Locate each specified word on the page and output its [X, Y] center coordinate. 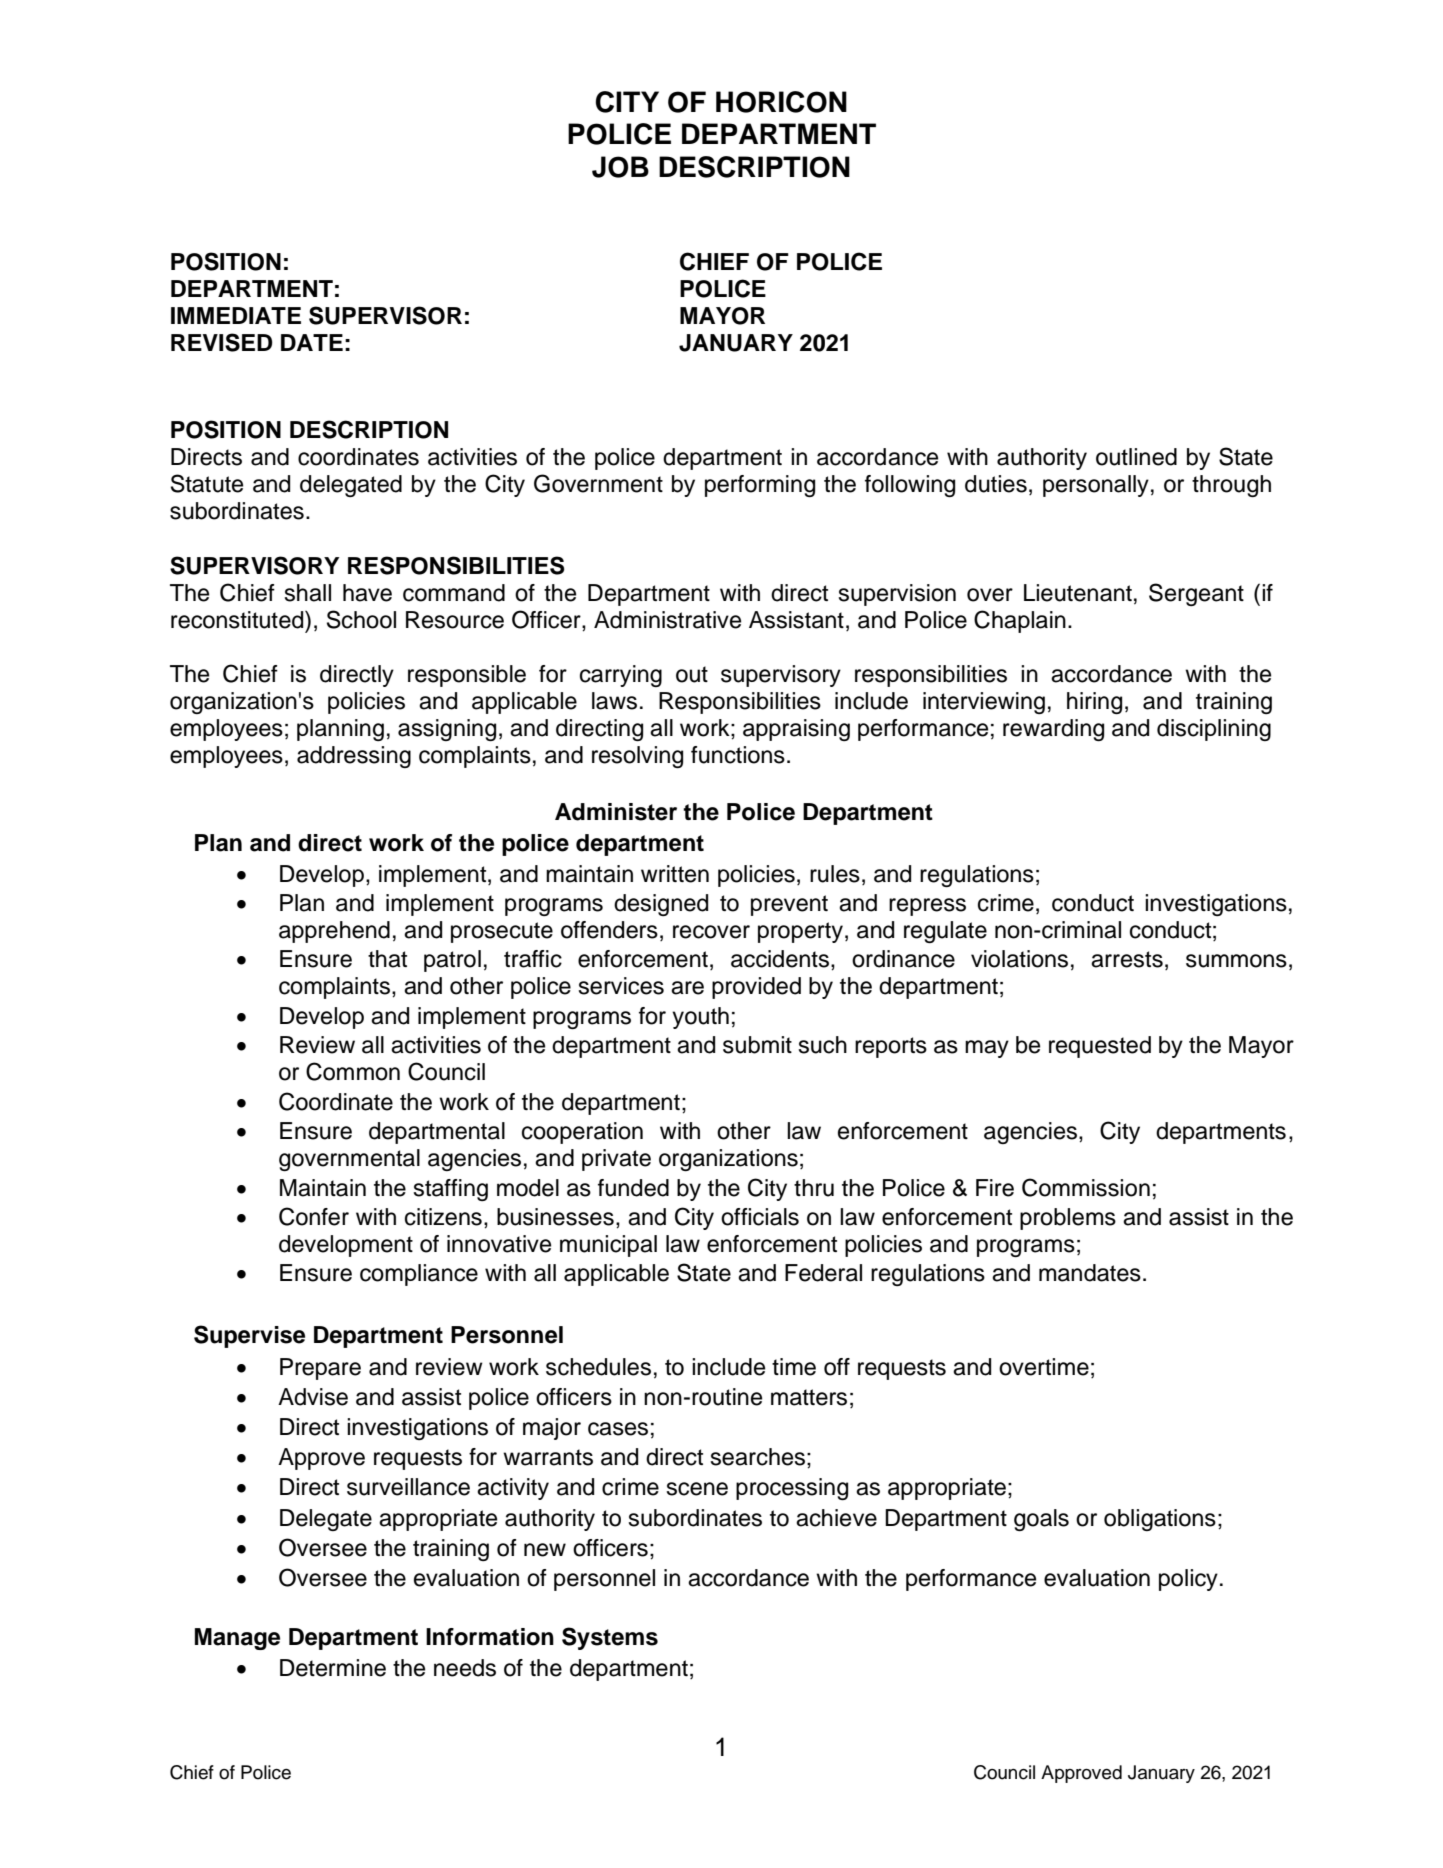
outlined [1136, 457]
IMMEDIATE [236, 315]
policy [1188, 1580]
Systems [610, 1638]
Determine [333, 1668]
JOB [620, 167]
